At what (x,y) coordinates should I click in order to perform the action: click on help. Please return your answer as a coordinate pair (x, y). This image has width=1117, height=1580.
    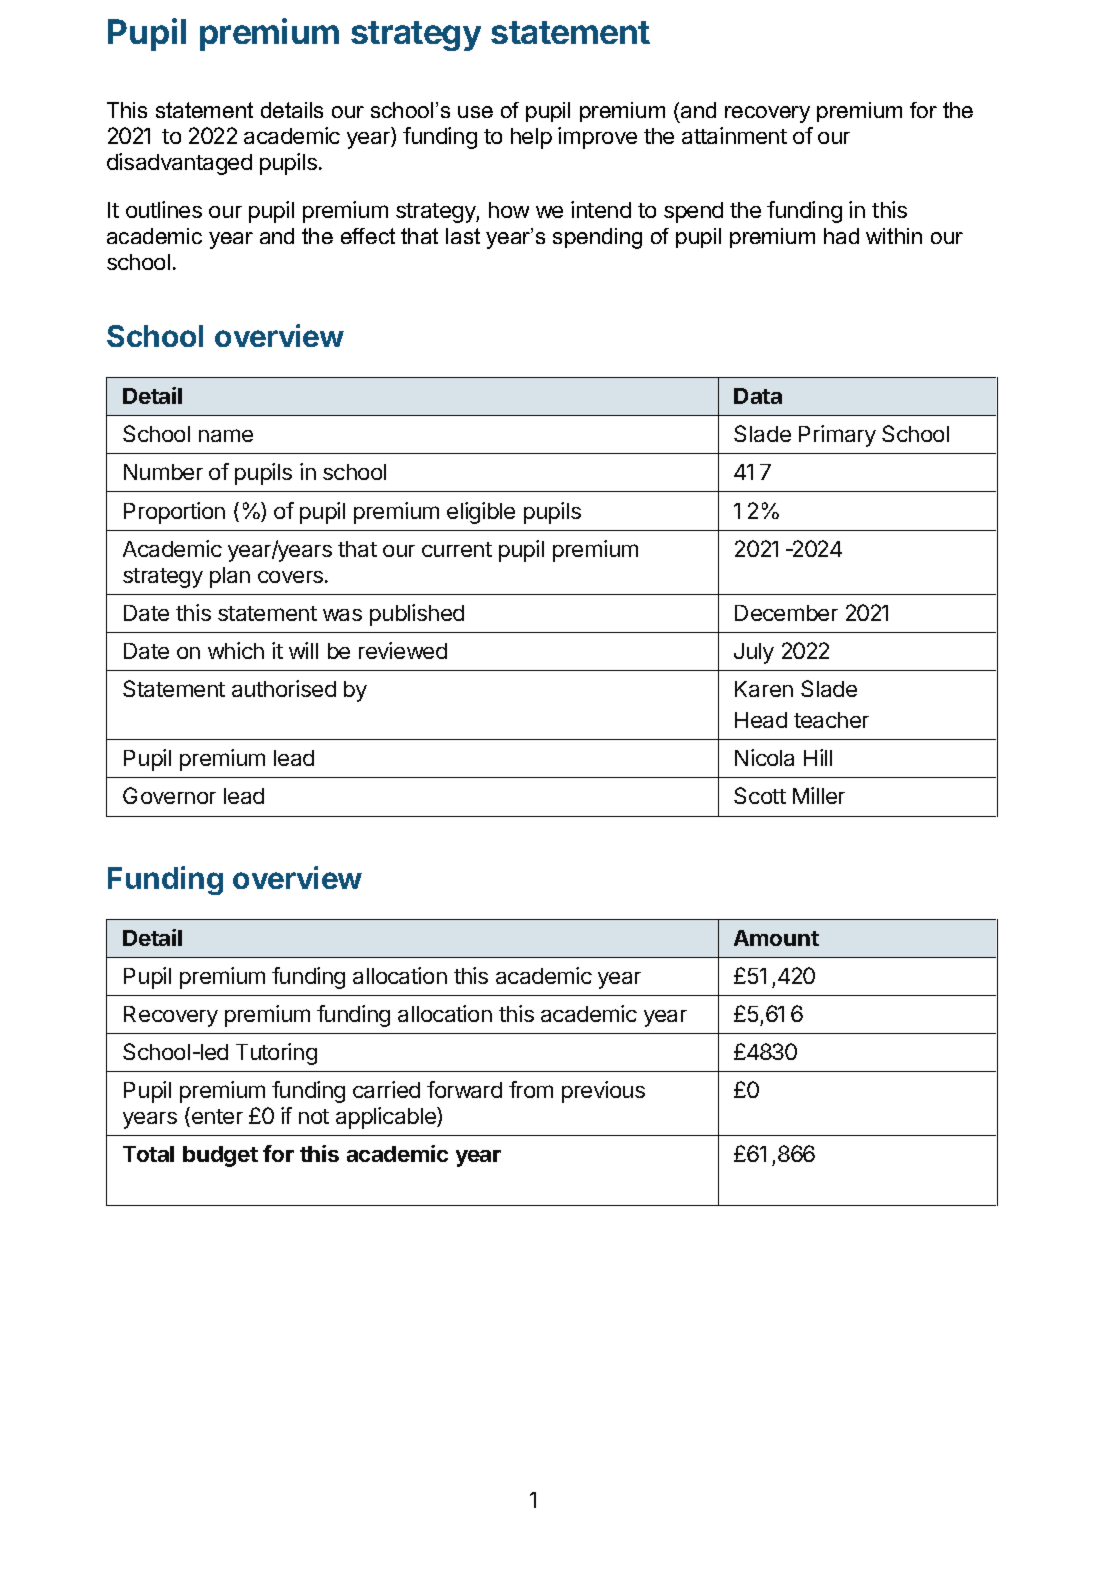
    Looking at the image, I should click on (531, 138).
